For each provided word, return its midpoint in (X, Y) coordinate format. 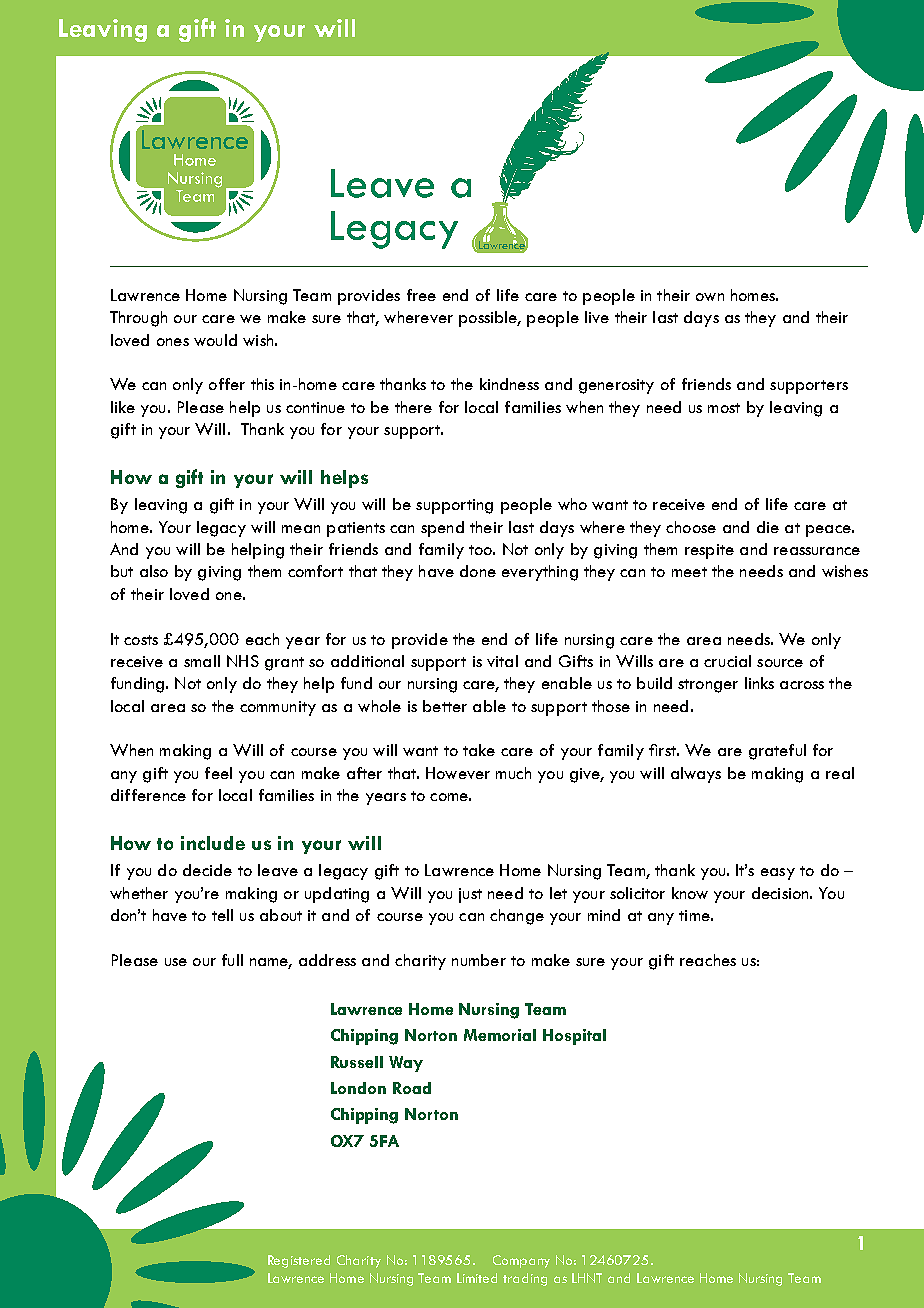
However (458, 773)
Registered (299, 1261)
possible (489, 319)
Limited (477, 1278)
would (215, 340)
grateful (777, 752)
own (710, 297)
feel (218, 773)
